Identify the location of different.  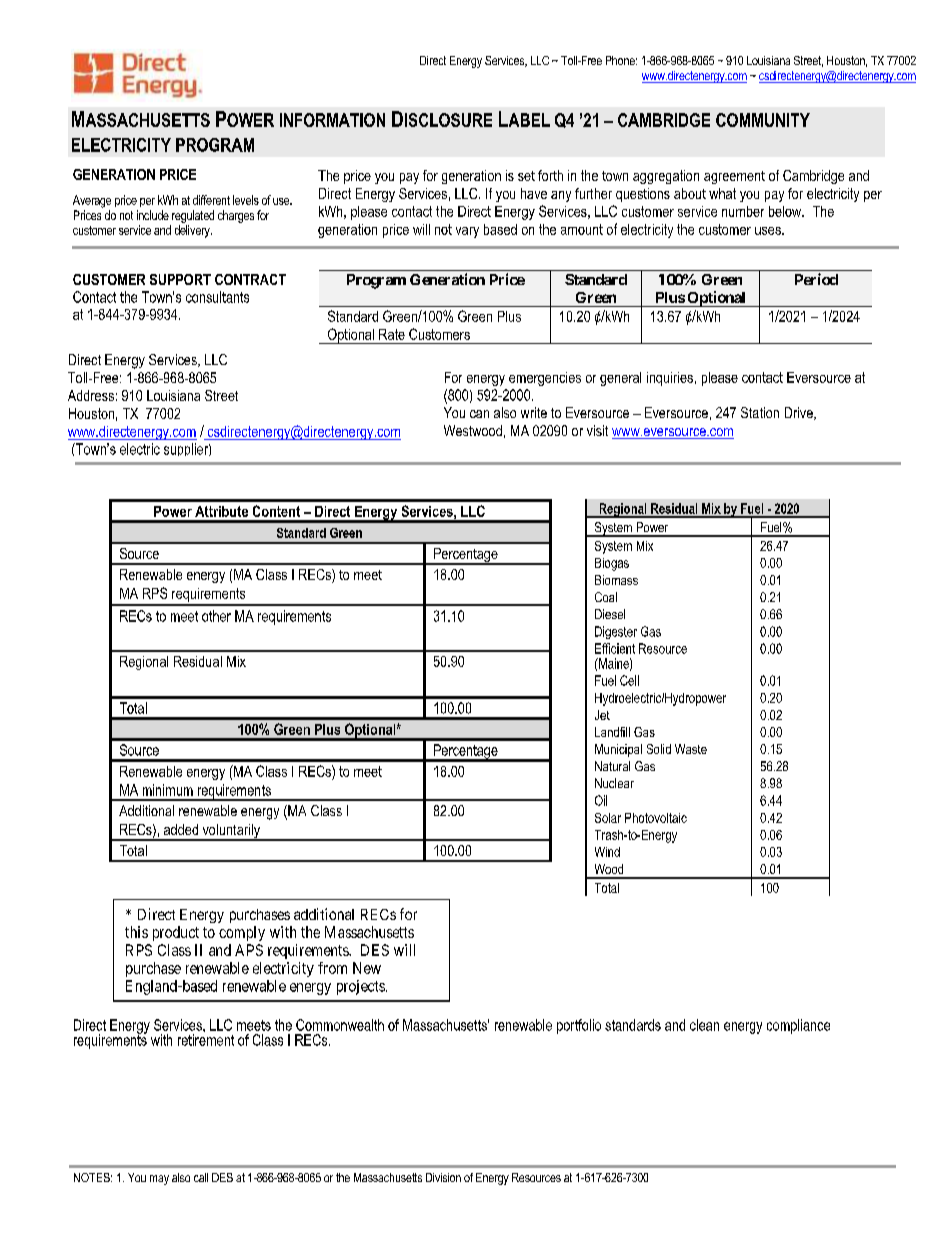
(211, 200).
